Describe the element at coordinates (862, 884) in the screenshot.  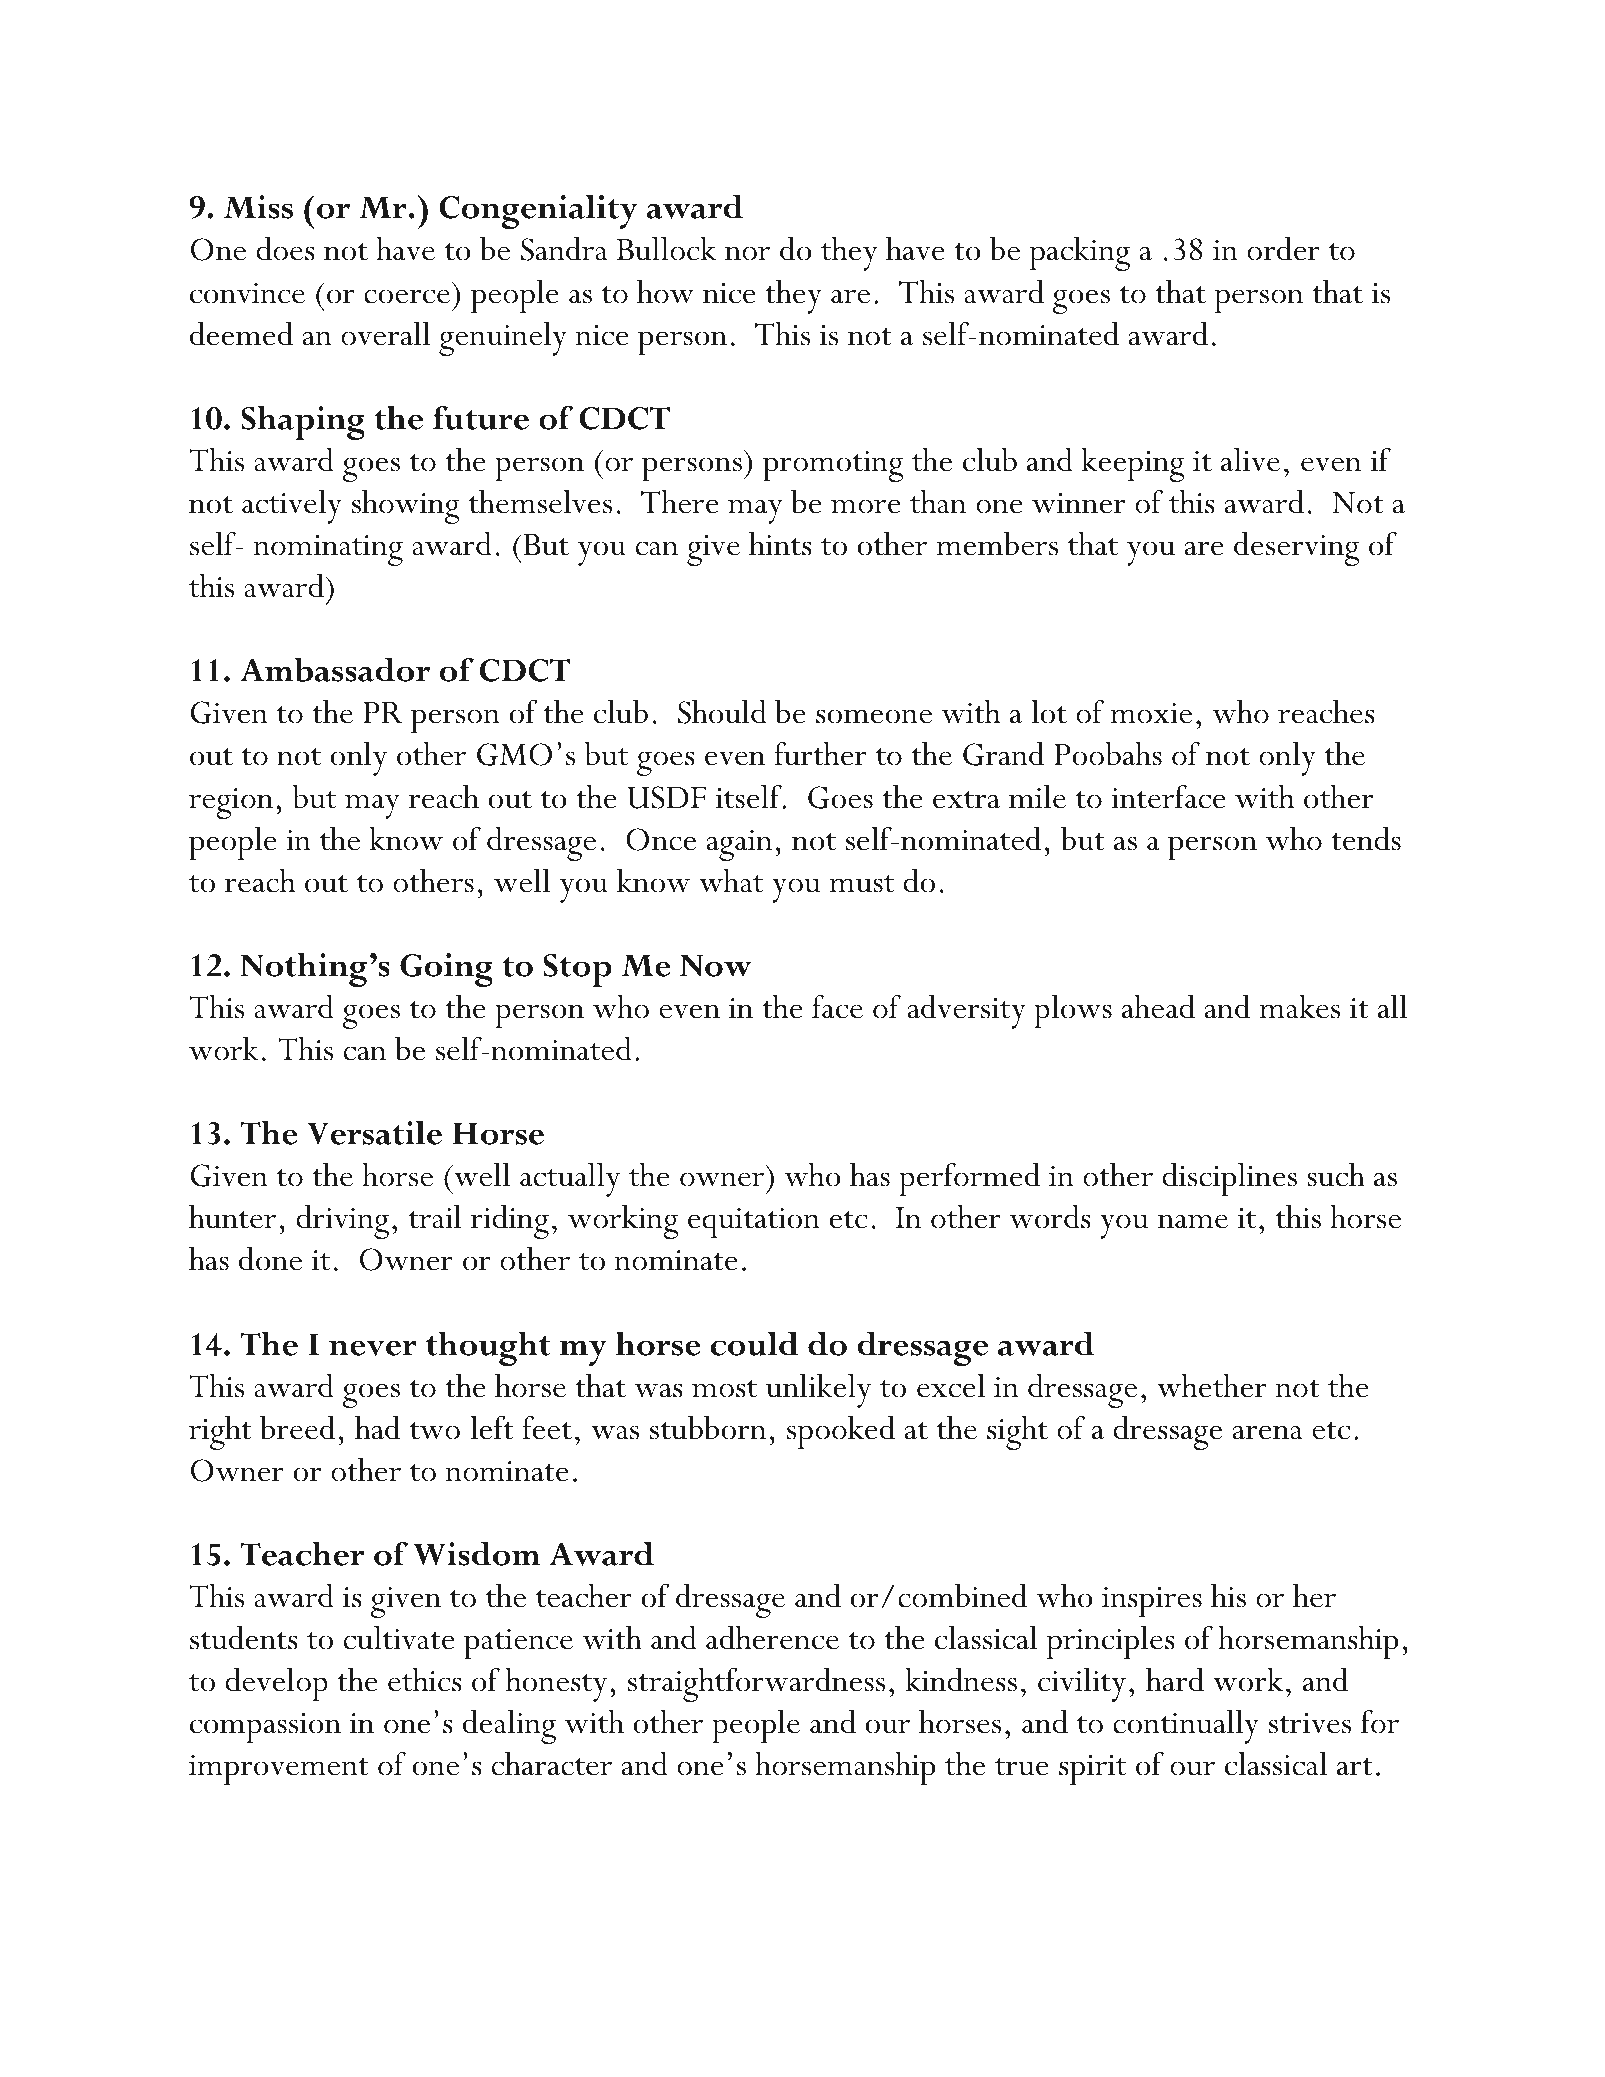
I see `must` at that location.
